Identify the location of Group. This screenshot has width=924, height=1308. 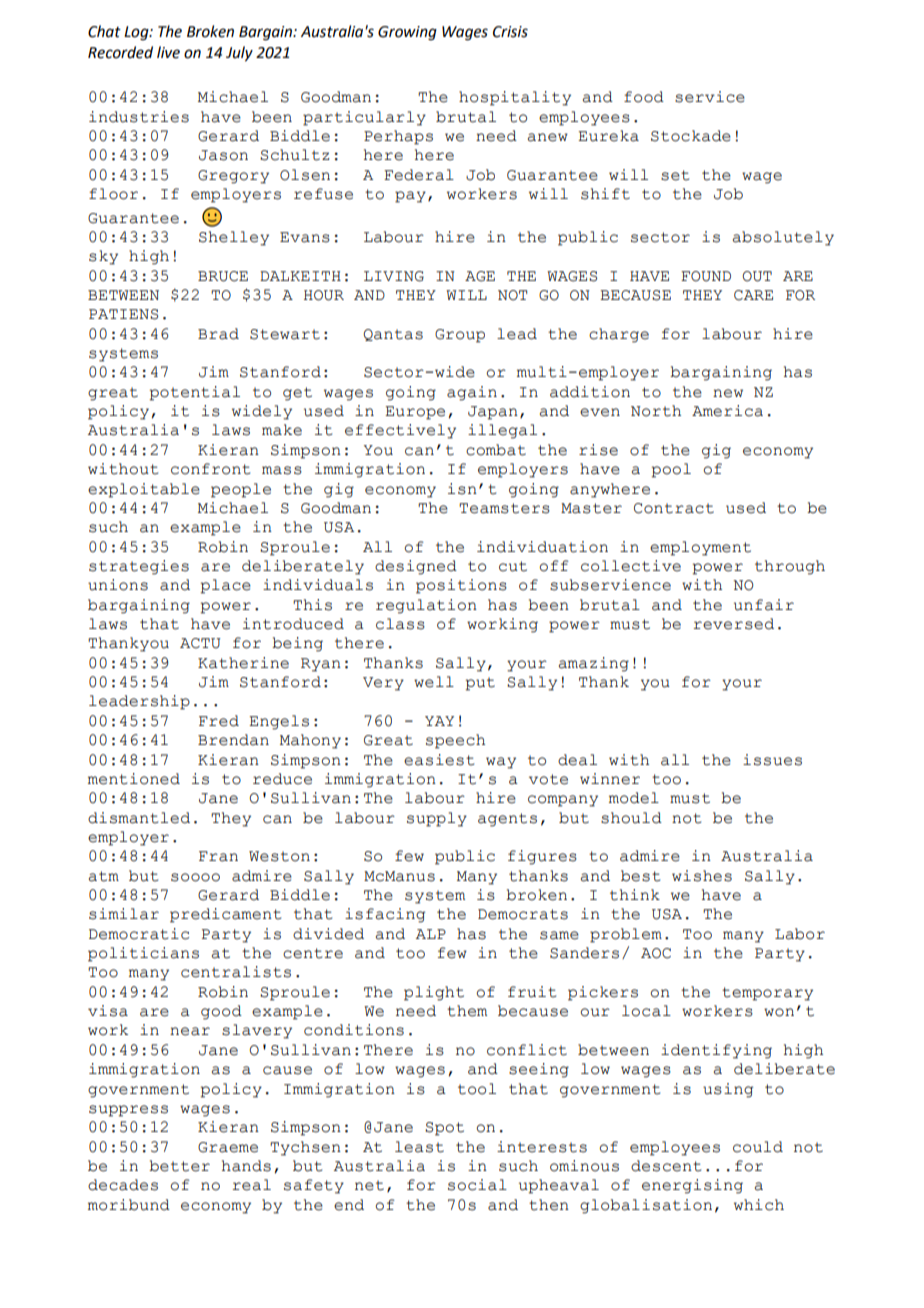
(460, 336).
